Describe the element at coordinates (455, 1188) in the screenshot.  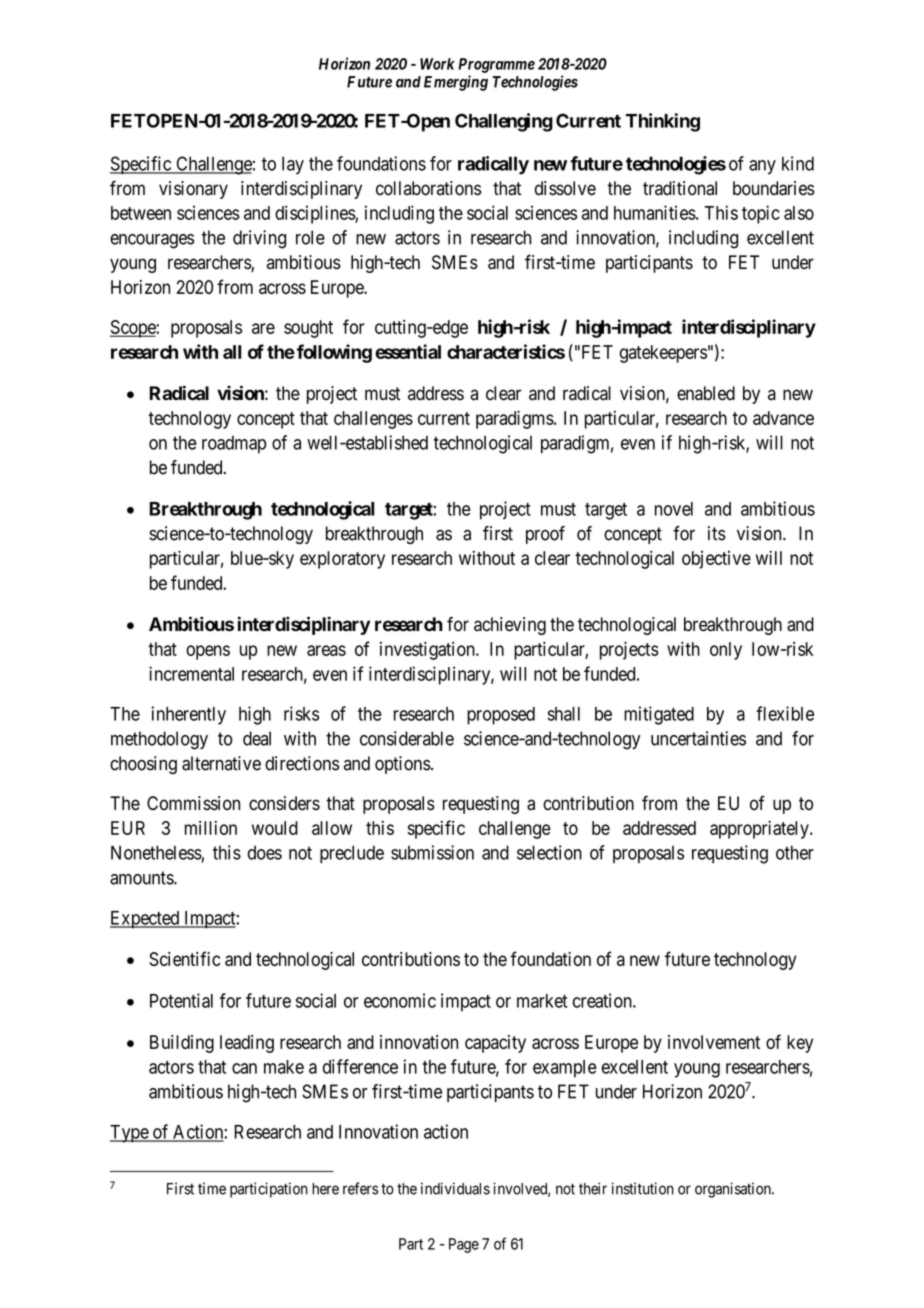
I see `individuals` at that location.
